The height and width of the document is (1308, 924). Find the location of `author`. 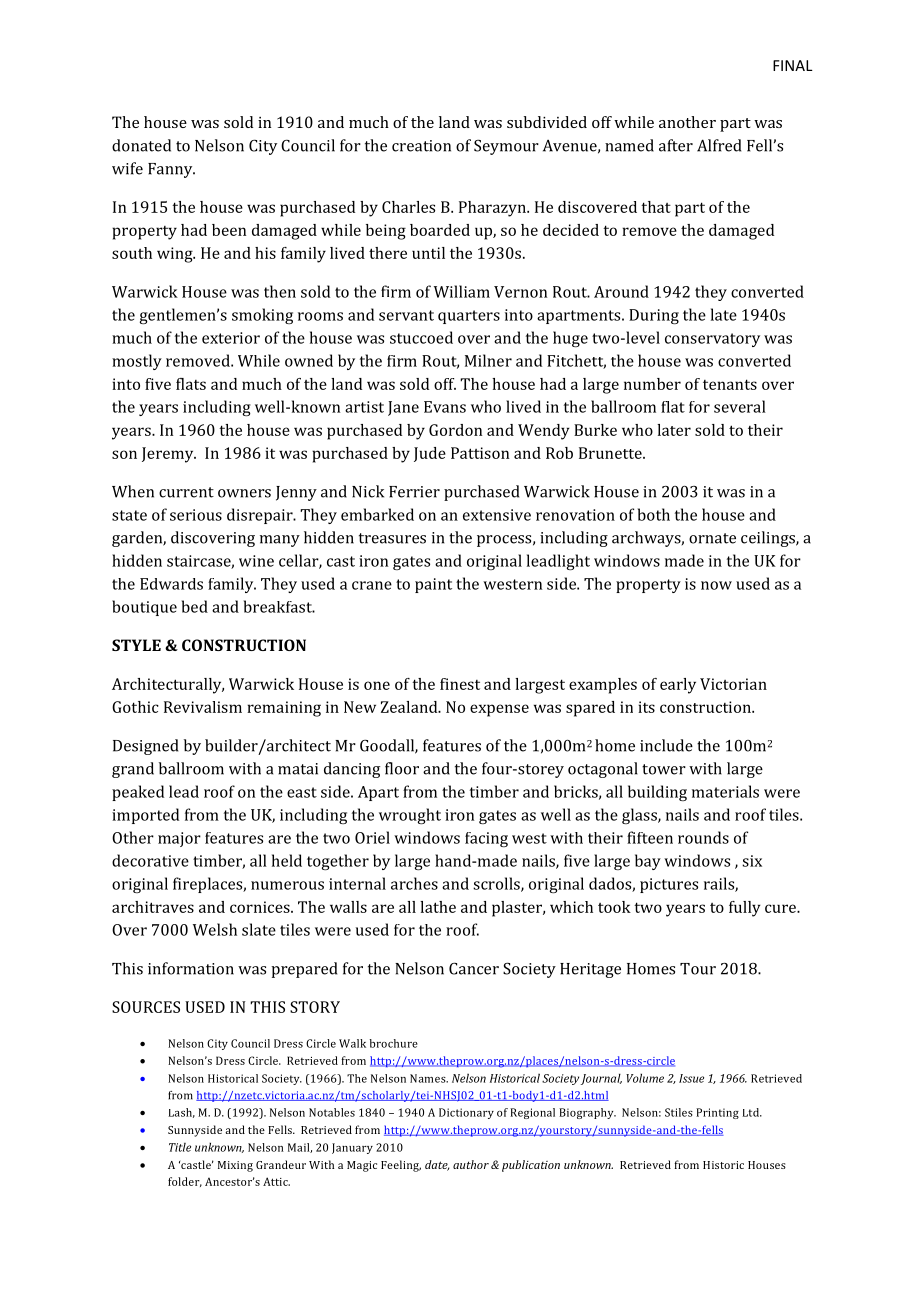

author is located at coordinates (471, 1164).
